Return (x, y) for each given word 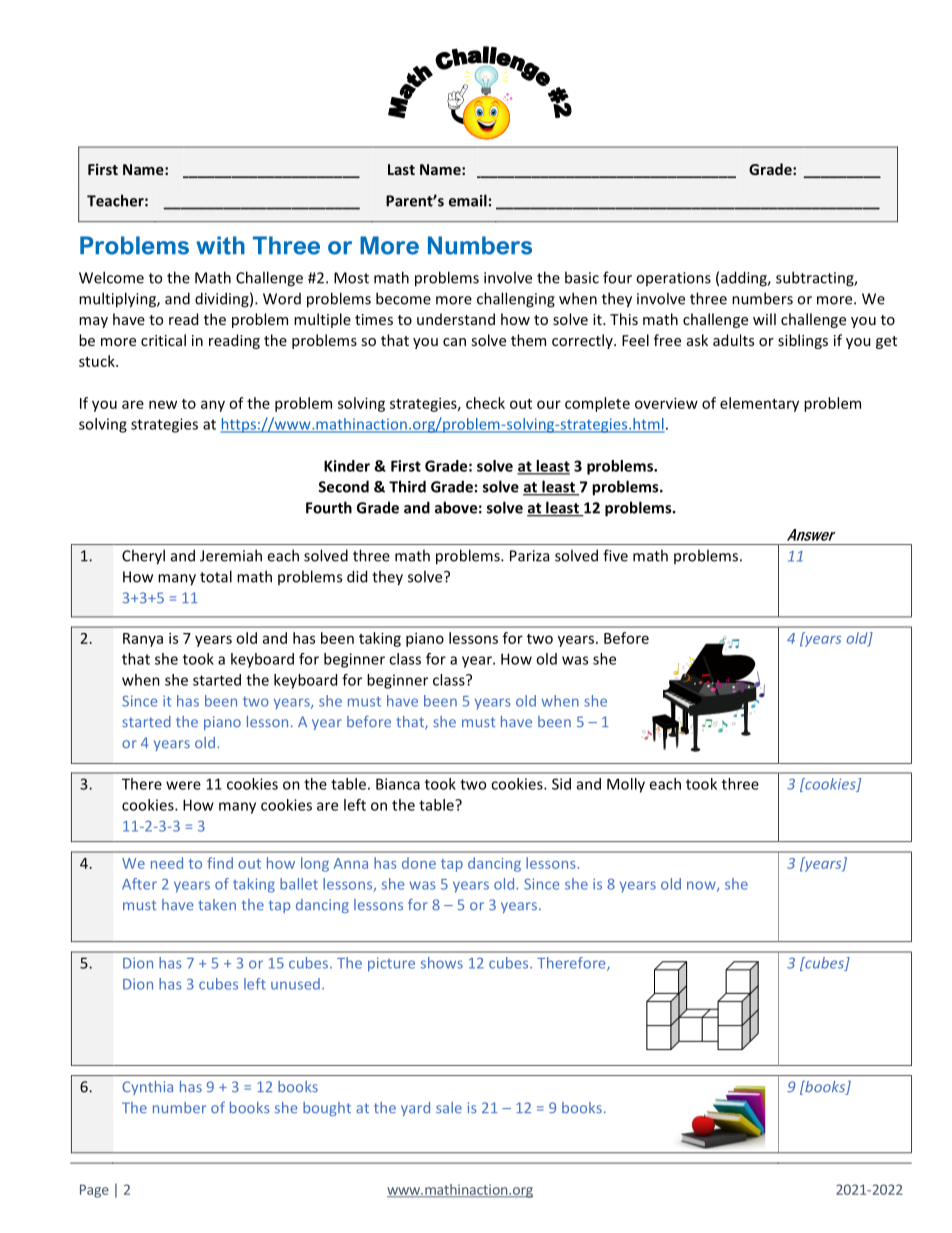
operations (673, 279)
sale (449, 1108)
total (216, 576)
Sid (561, 784)
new (163, 404)
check (485, 403)
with (220, 245)
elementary (759, 404)
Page (94, 1191)
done (419, 863)
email (468, 200)
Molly (626, 785)
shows (442, 963)
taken (217, 905)
